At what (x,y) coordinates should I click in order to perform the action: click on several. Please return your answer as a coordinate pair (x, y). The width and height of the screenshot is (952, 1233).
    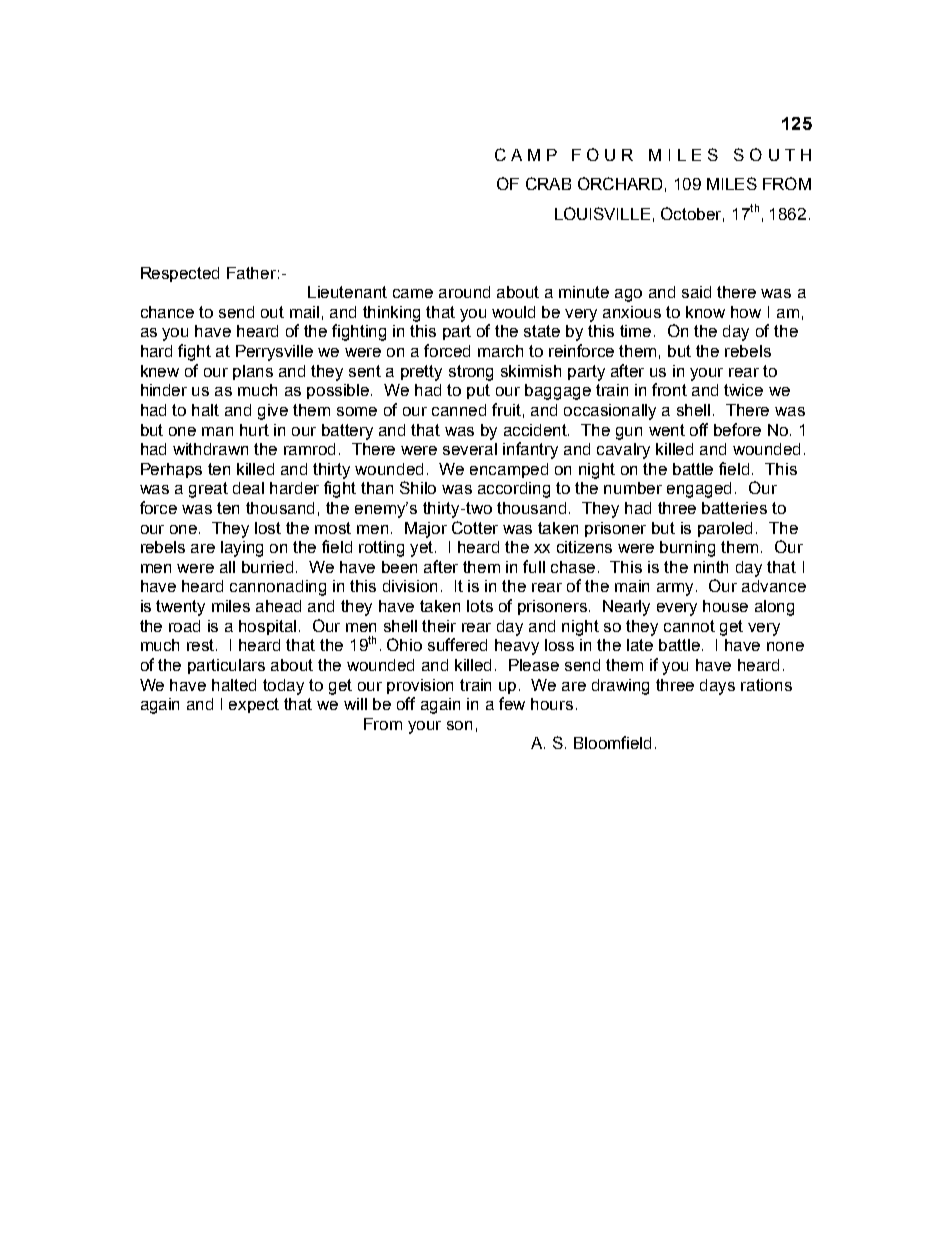
    Looking at the image, I should click on (470, 449).
